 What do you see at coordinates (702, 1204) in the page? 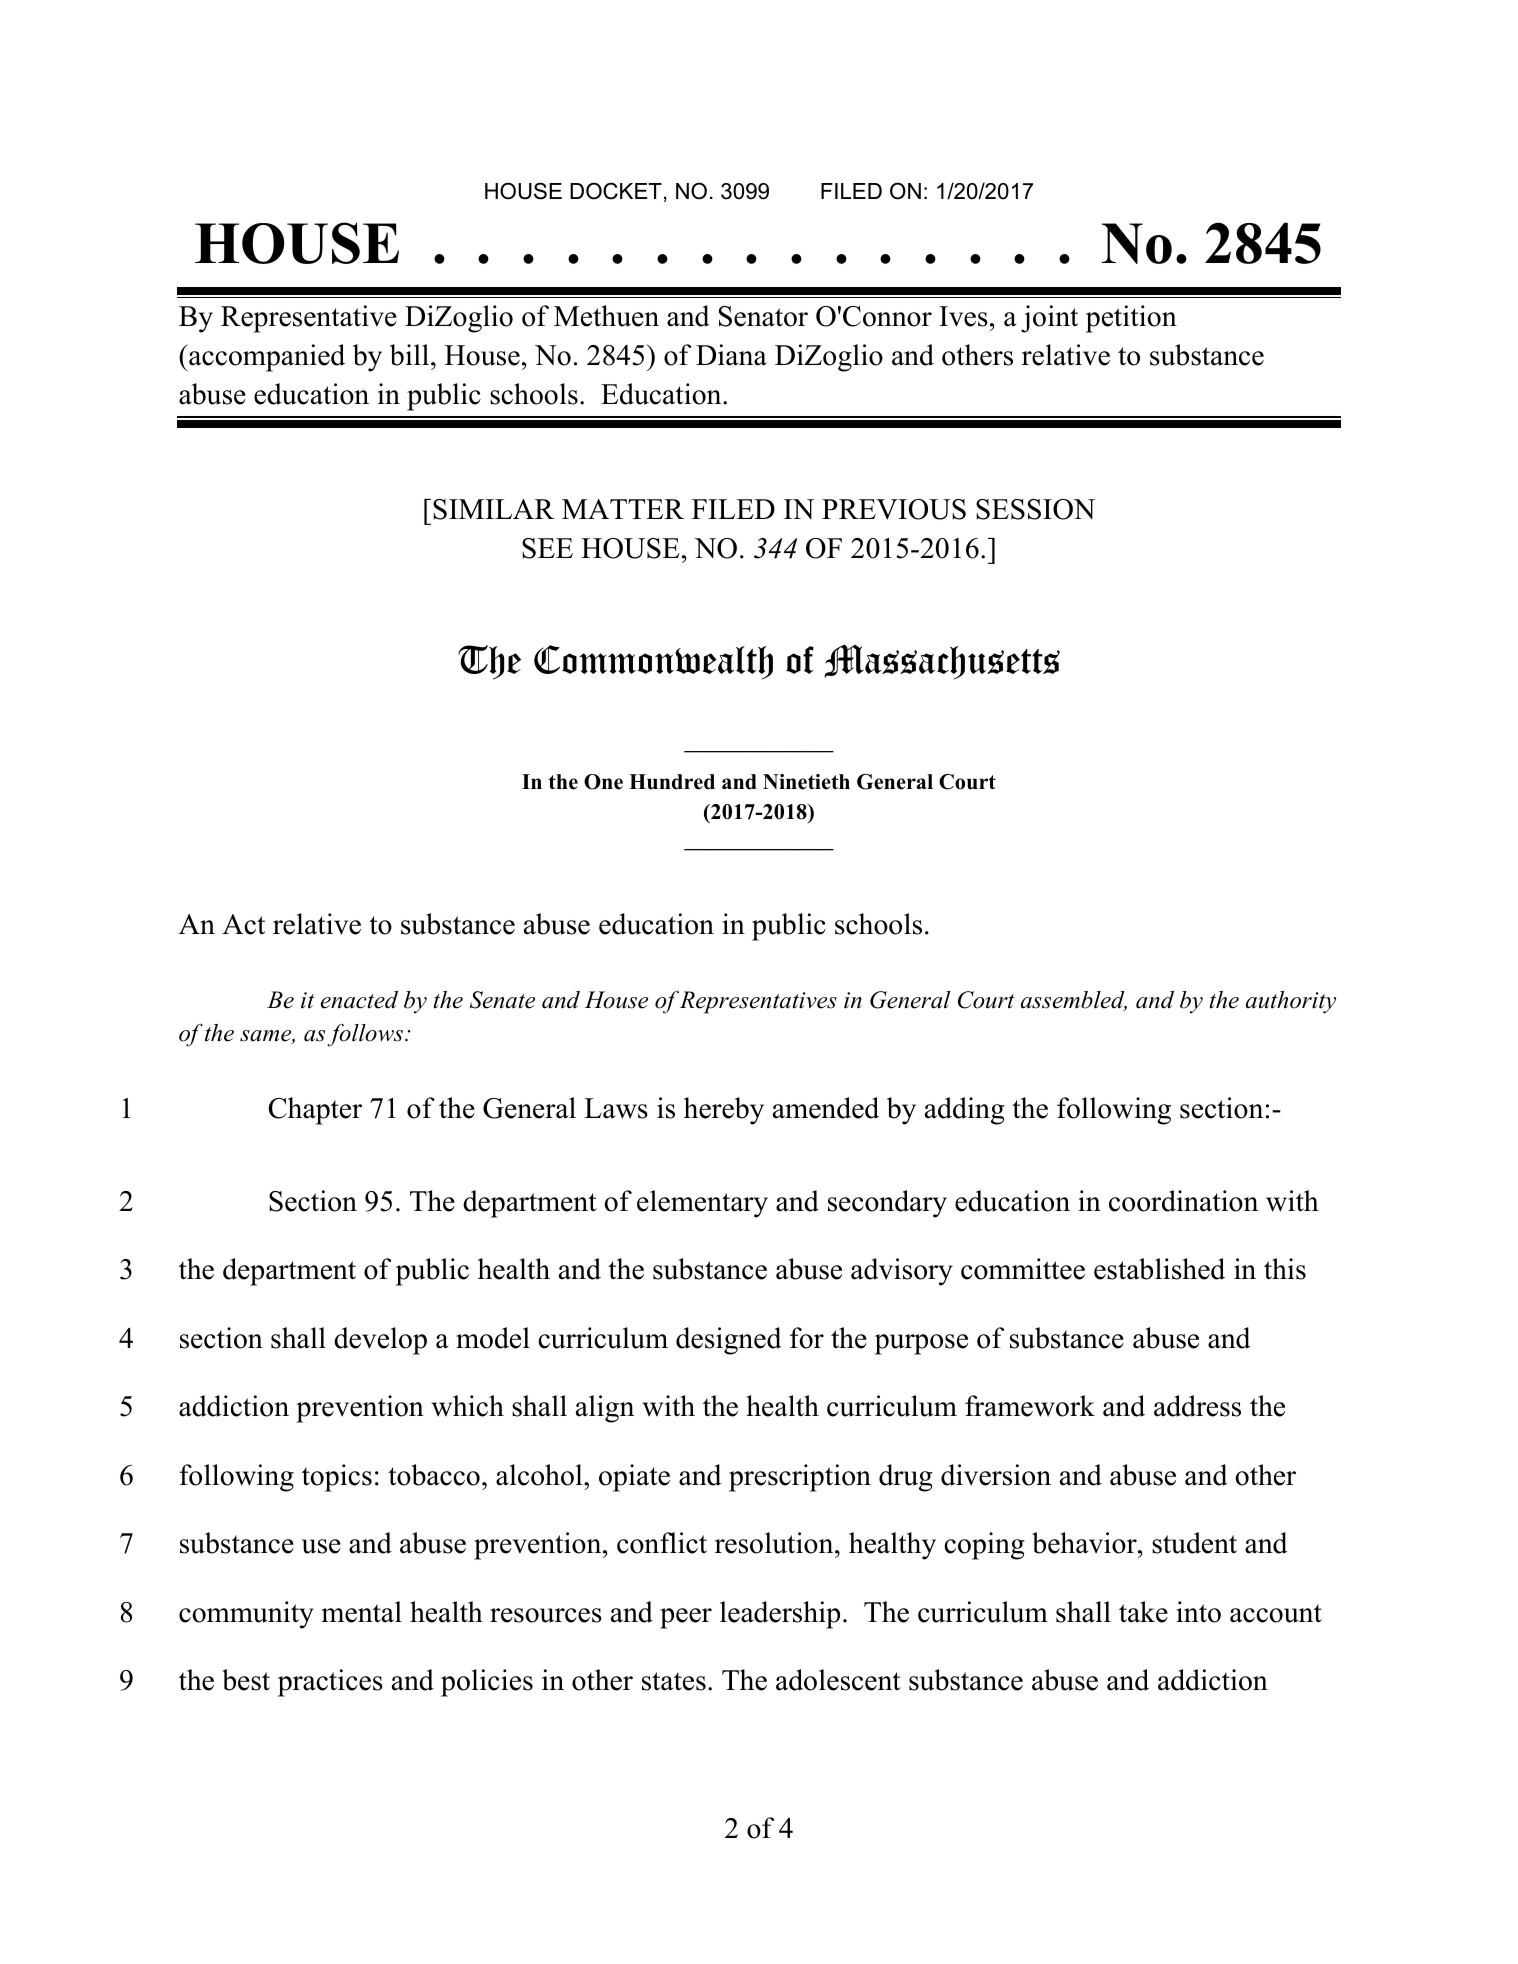
I see `elementary` at bounding box center [702, 1204].
